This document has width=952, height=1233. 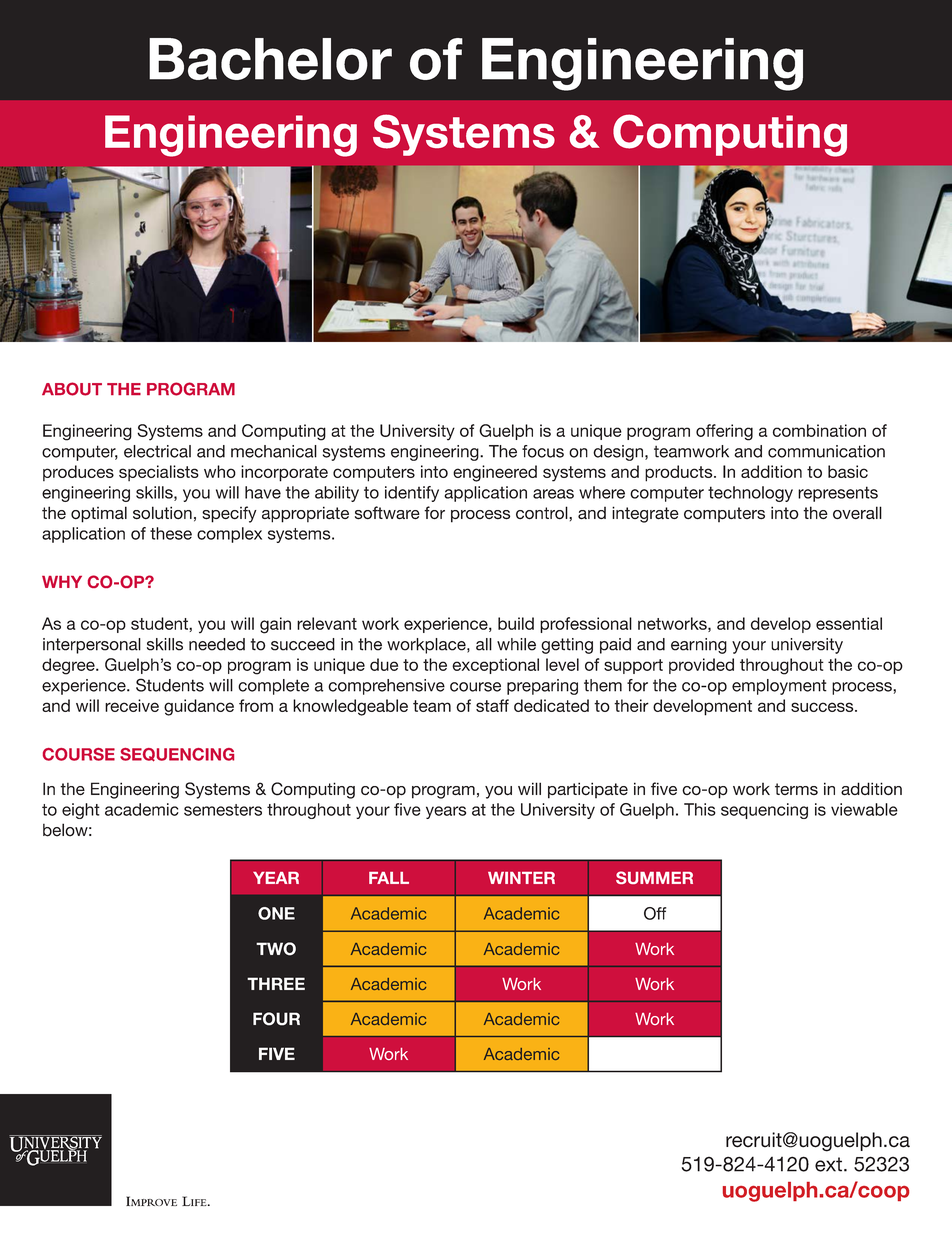 I want to click on focus, so click(x=543, y=451).
